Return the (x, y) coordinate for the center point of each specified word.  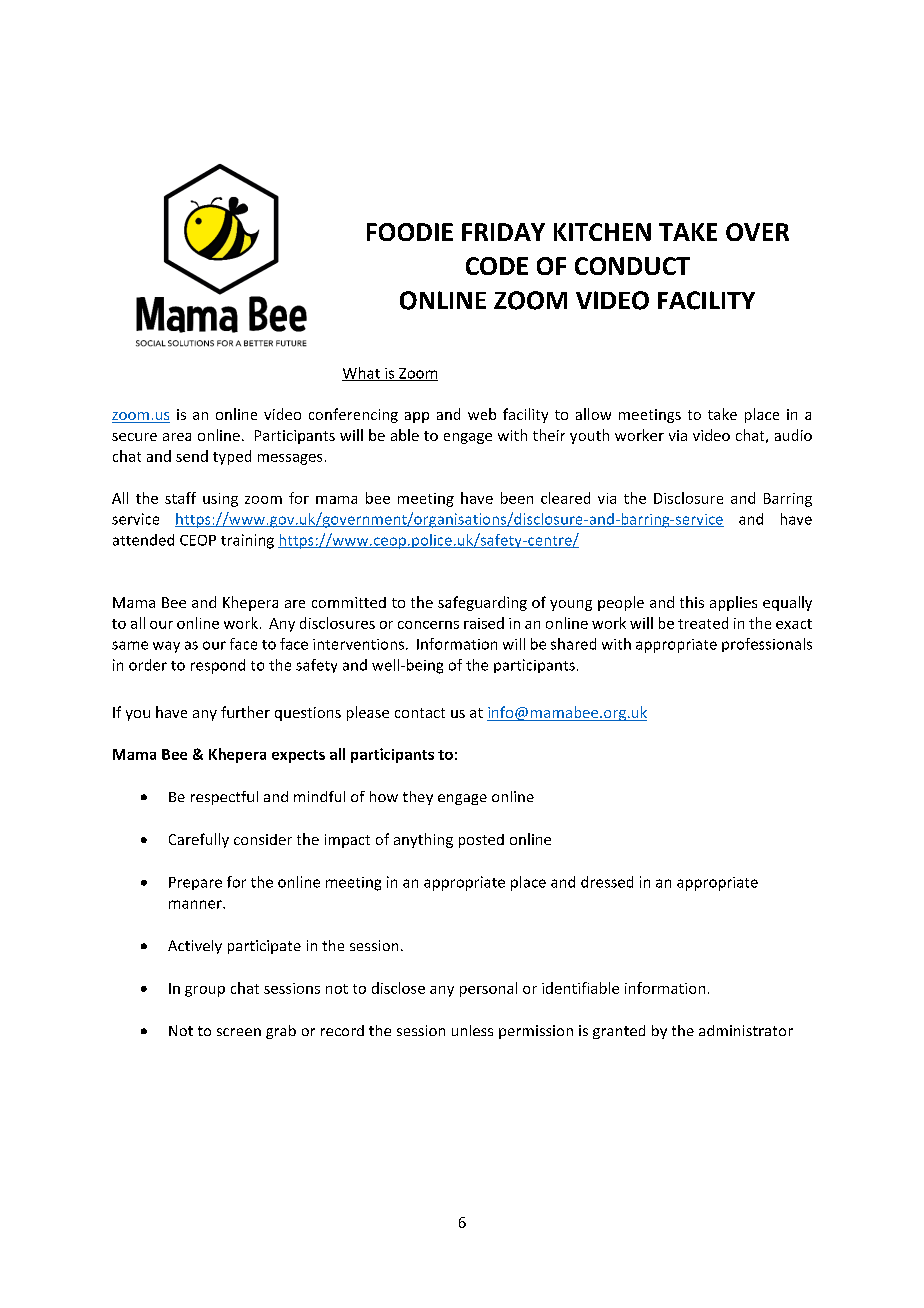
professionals (767, 645)
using (220, 500)
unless (472, 1030)
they (418, 798)
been (517, 498)
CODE (497, 266)
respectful (224, 798)
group (205, 991)
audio (793, 435)
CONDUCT (632, 266)
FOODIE (410, 232)
